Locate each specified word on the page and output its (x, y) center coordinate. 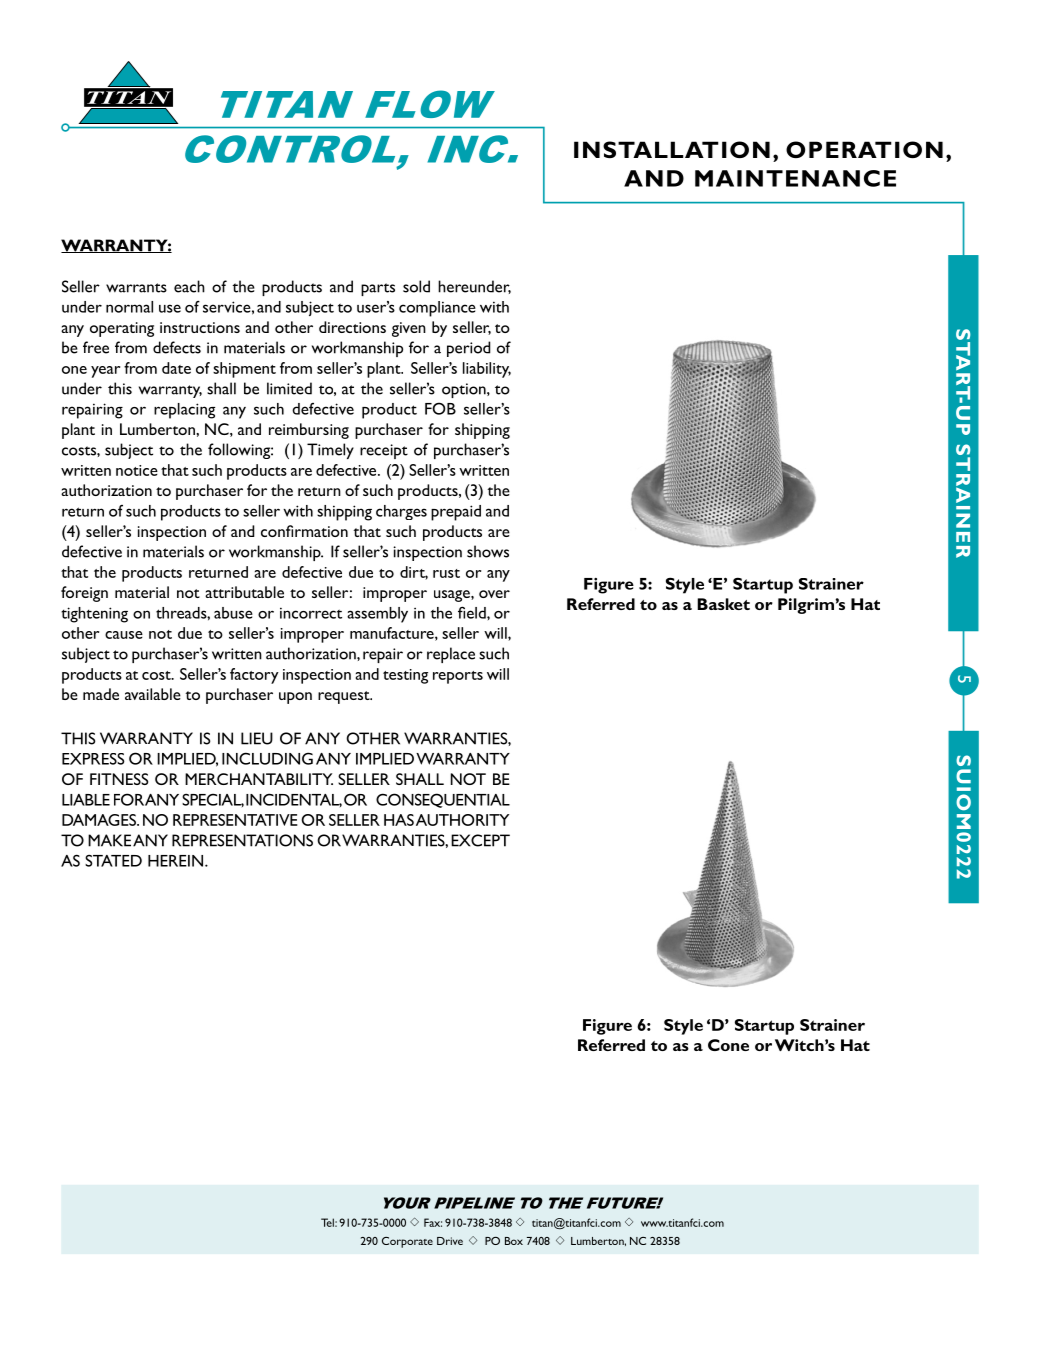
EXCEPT (480, 840)
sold (416, 286)
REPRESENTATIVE (235, 820)
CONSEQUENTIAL (443, 800)
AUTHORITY (462, 820)
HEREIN (177, 861)
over (494, 594)
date (176, 368)
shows (488, 551)
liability (487, 370)
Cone (728, 1045)
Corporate (407, 1242)
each (189, 286)
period (468, 349)
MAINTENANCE (795, 178)
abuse (233, 613)
